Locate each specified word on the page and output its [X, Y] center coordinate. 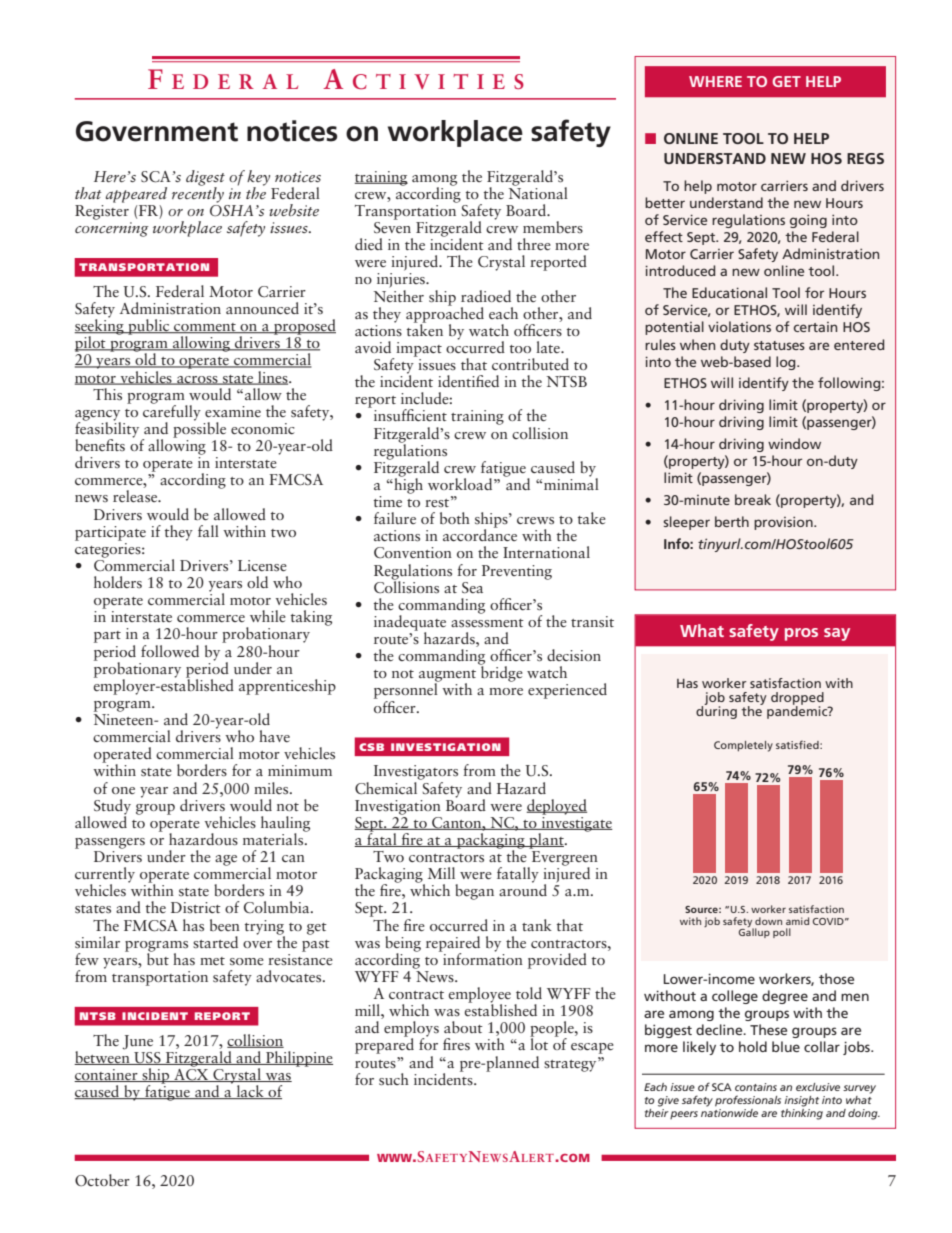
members [553, 227]
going [808, 221]
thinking [802, 1114]
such [394, 1079]
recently [198, 193]
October [102, 1180]
